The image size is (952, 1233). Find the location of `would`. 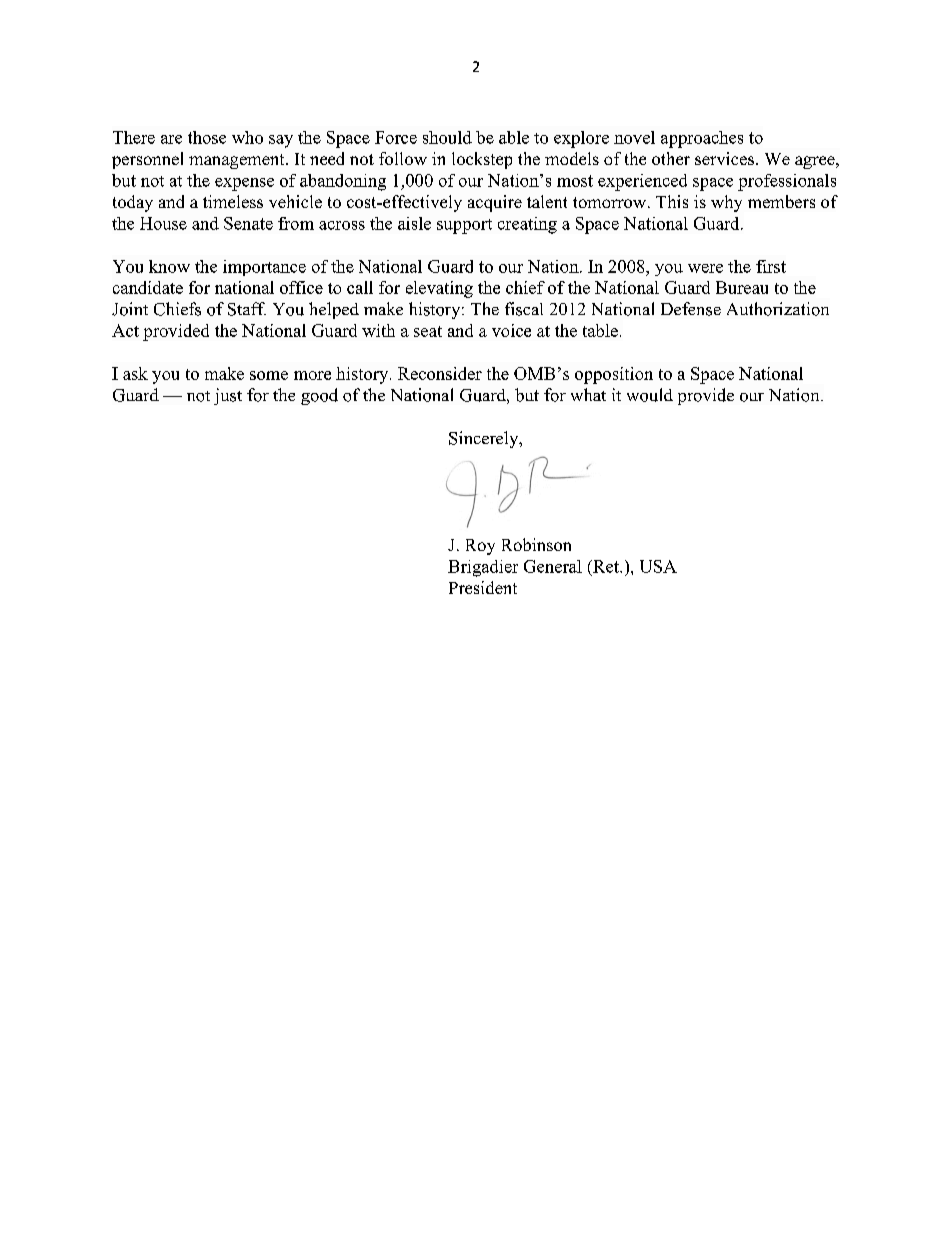

would is located at coordinates (650, 395).
